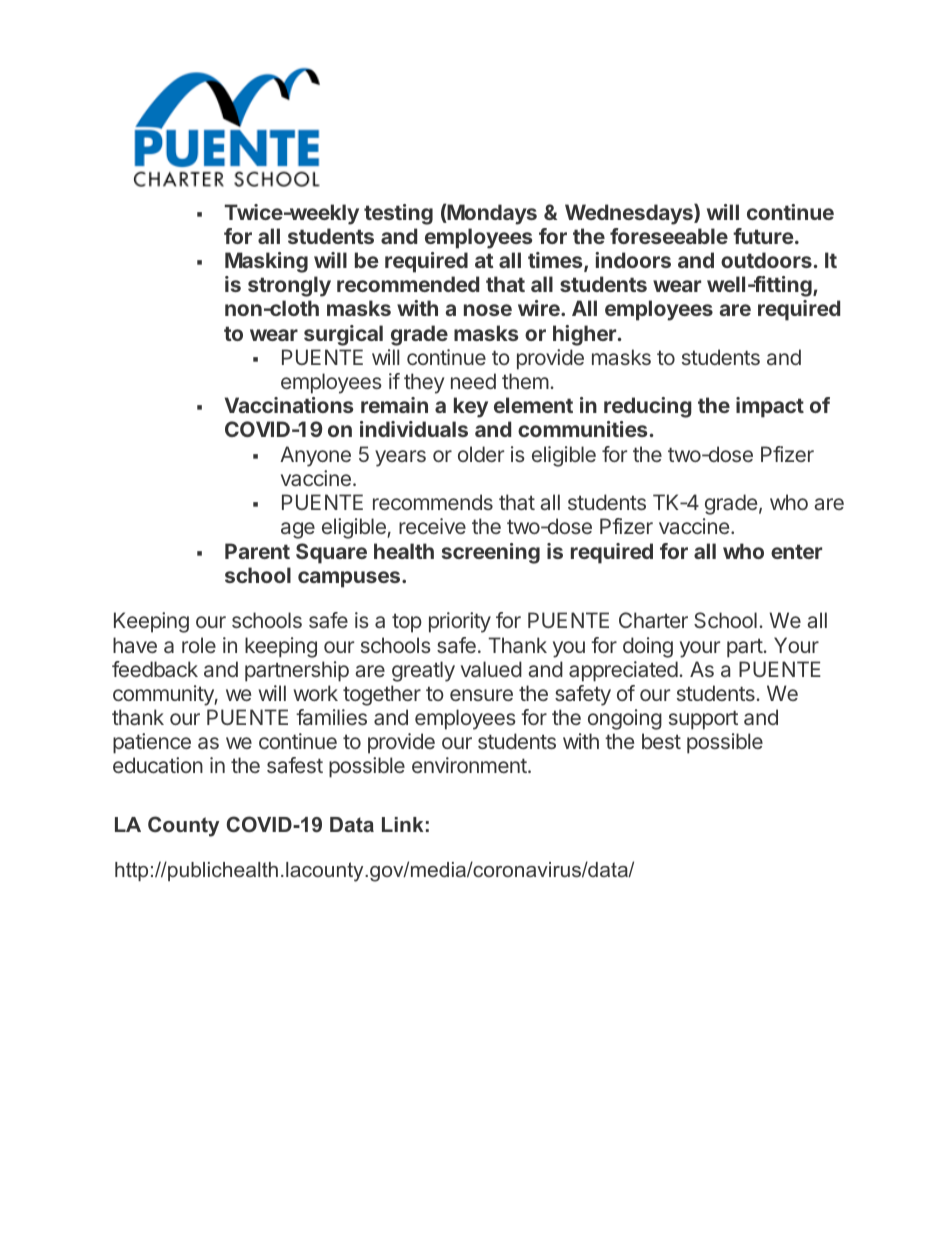 Image resolution: width=952 pixels, height=1233 pixels. What do you see at coordinates (257, 551) in the screenshot?
I see `Parent` at bounding box center [257, 551].
